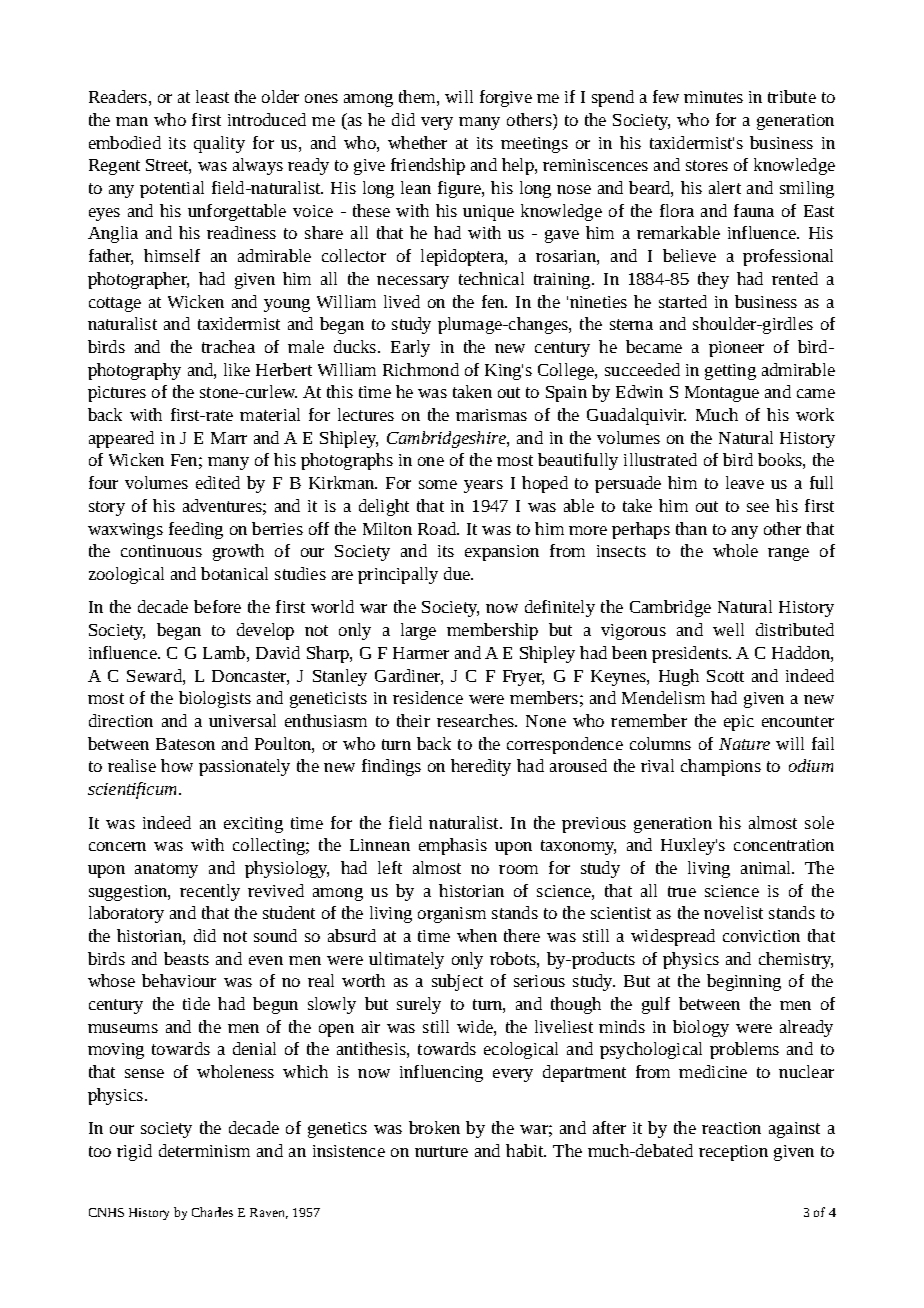 This screenshot has height=1308, width=924. What do you see at coordinates (453, 846) in the screenshot?
I see `emphasis` at bounding box center [453, 846].
